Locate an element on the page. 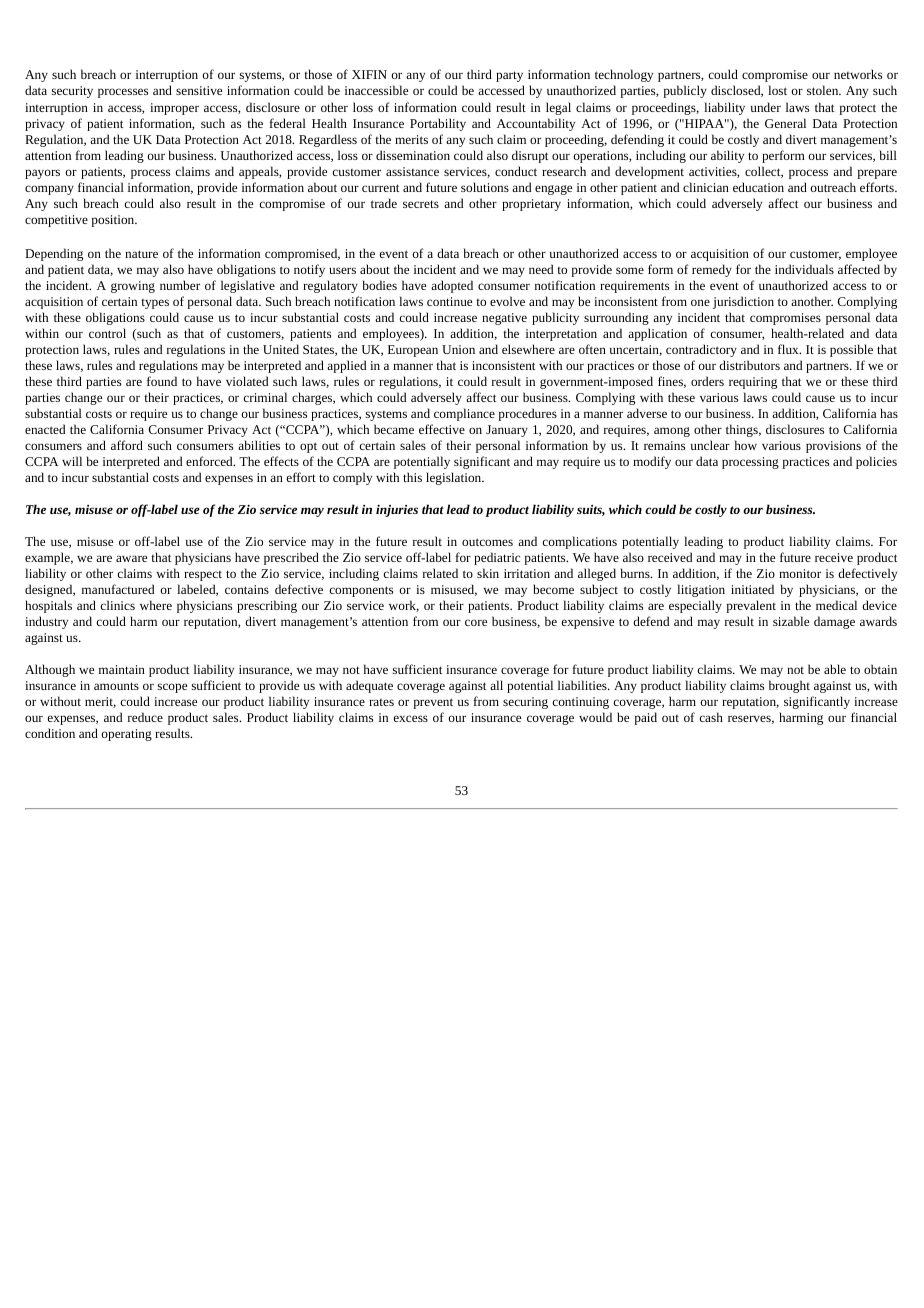 This document has height=1308, width=924. lost is located at coordinates (777, 90).
